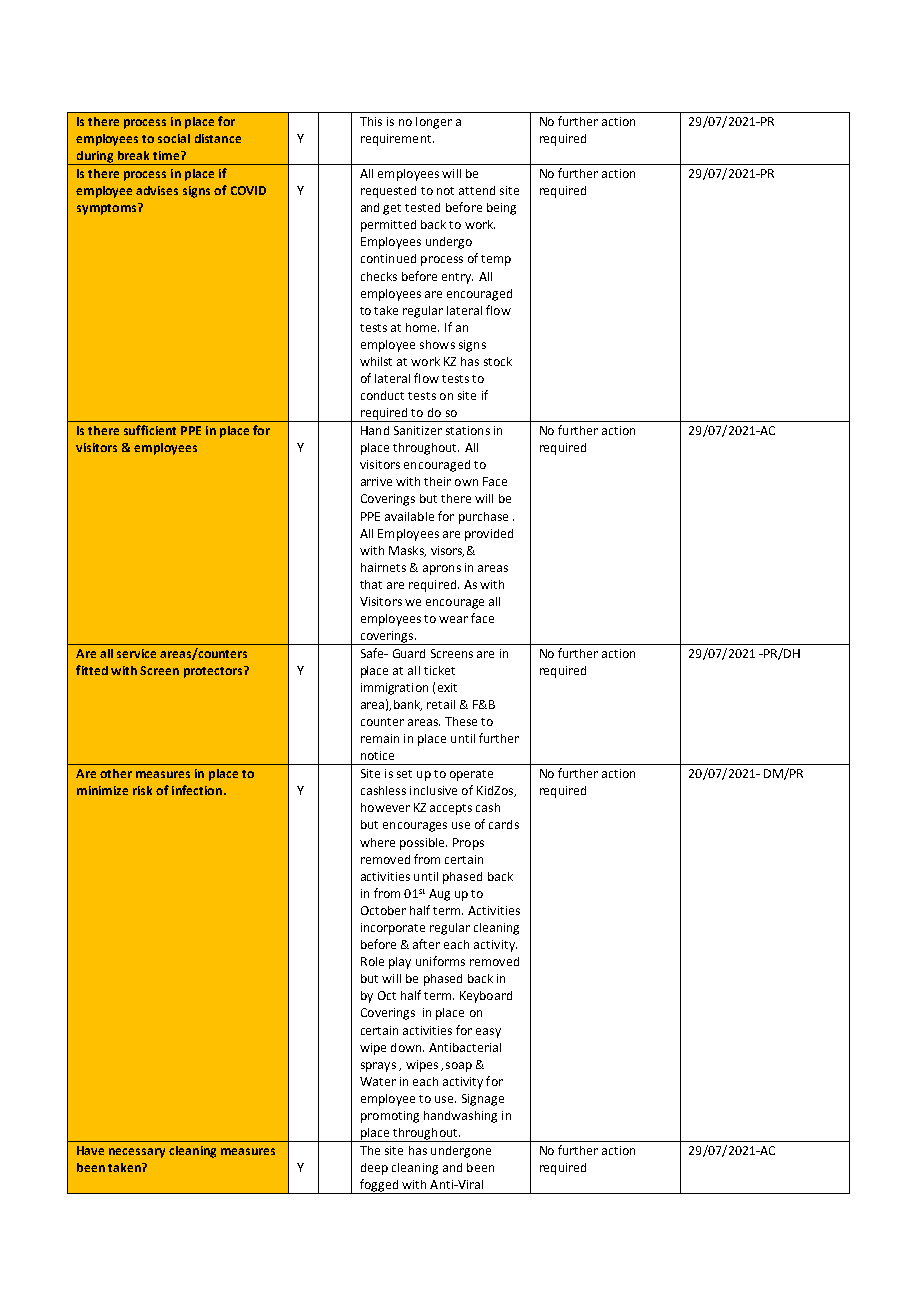 The image size is (924, 1309). Describe the element at coordinates (142, 790) in the page. I see `risk` at that location.
